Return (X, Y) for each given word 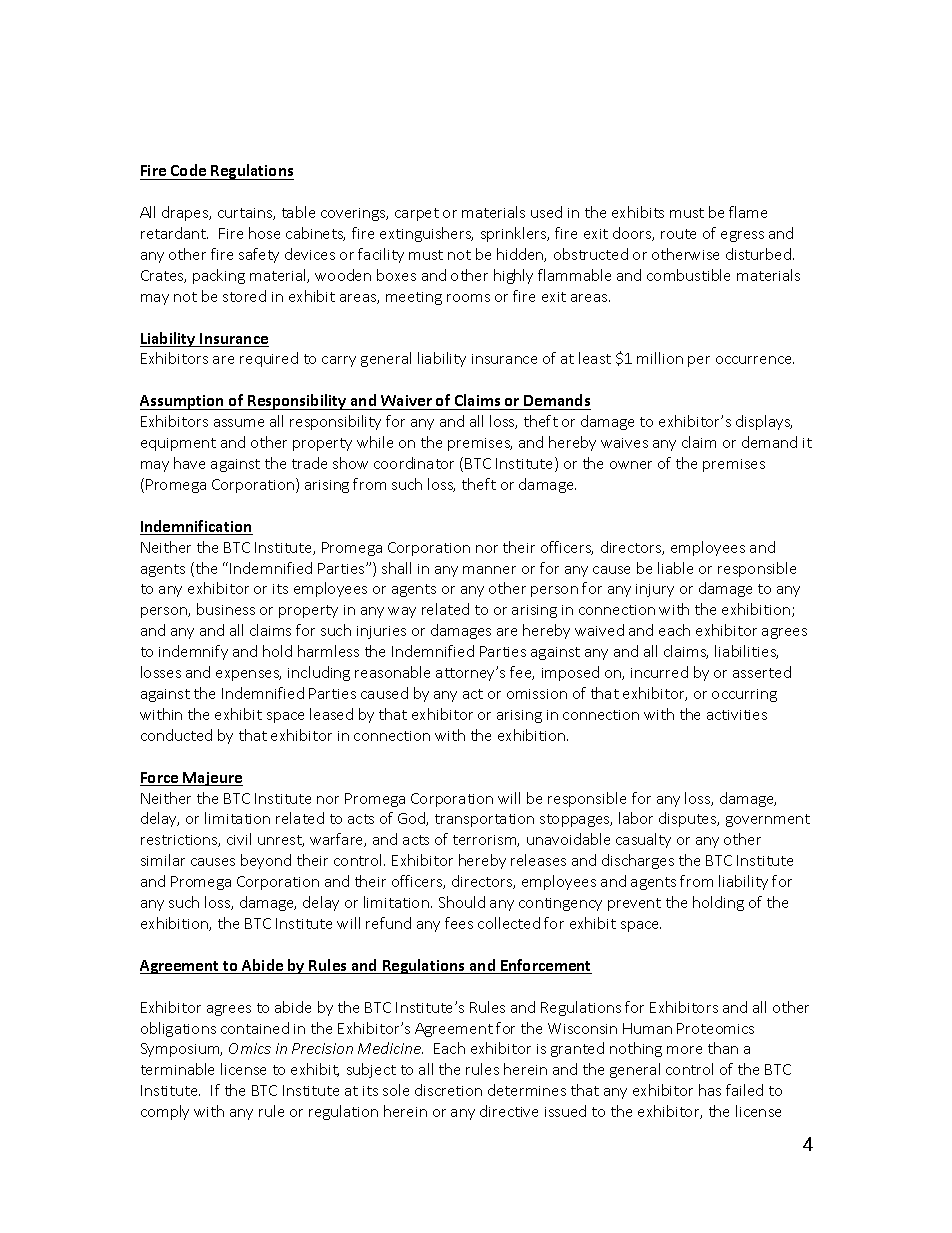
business (226, 609)
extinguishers (426, 234)
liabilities (746, 652)
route (678, 234)
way (402, 612)
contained (255, 1028)
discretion (448, 1090)
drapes (186, 213)
